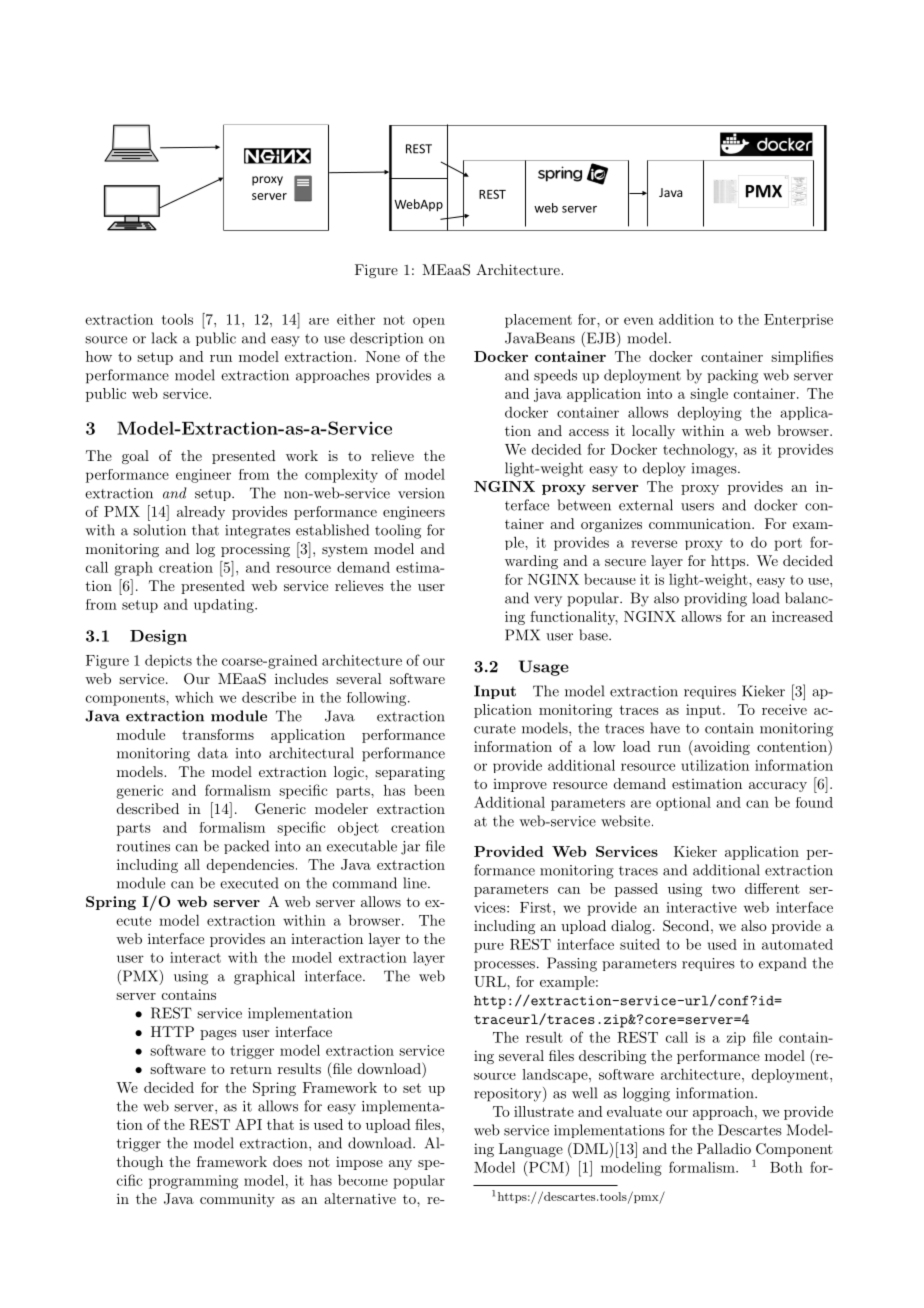 The image size is (924, 1308). Describe the element at coordinates (164, 338) in the page. I see `lack` at that location.
